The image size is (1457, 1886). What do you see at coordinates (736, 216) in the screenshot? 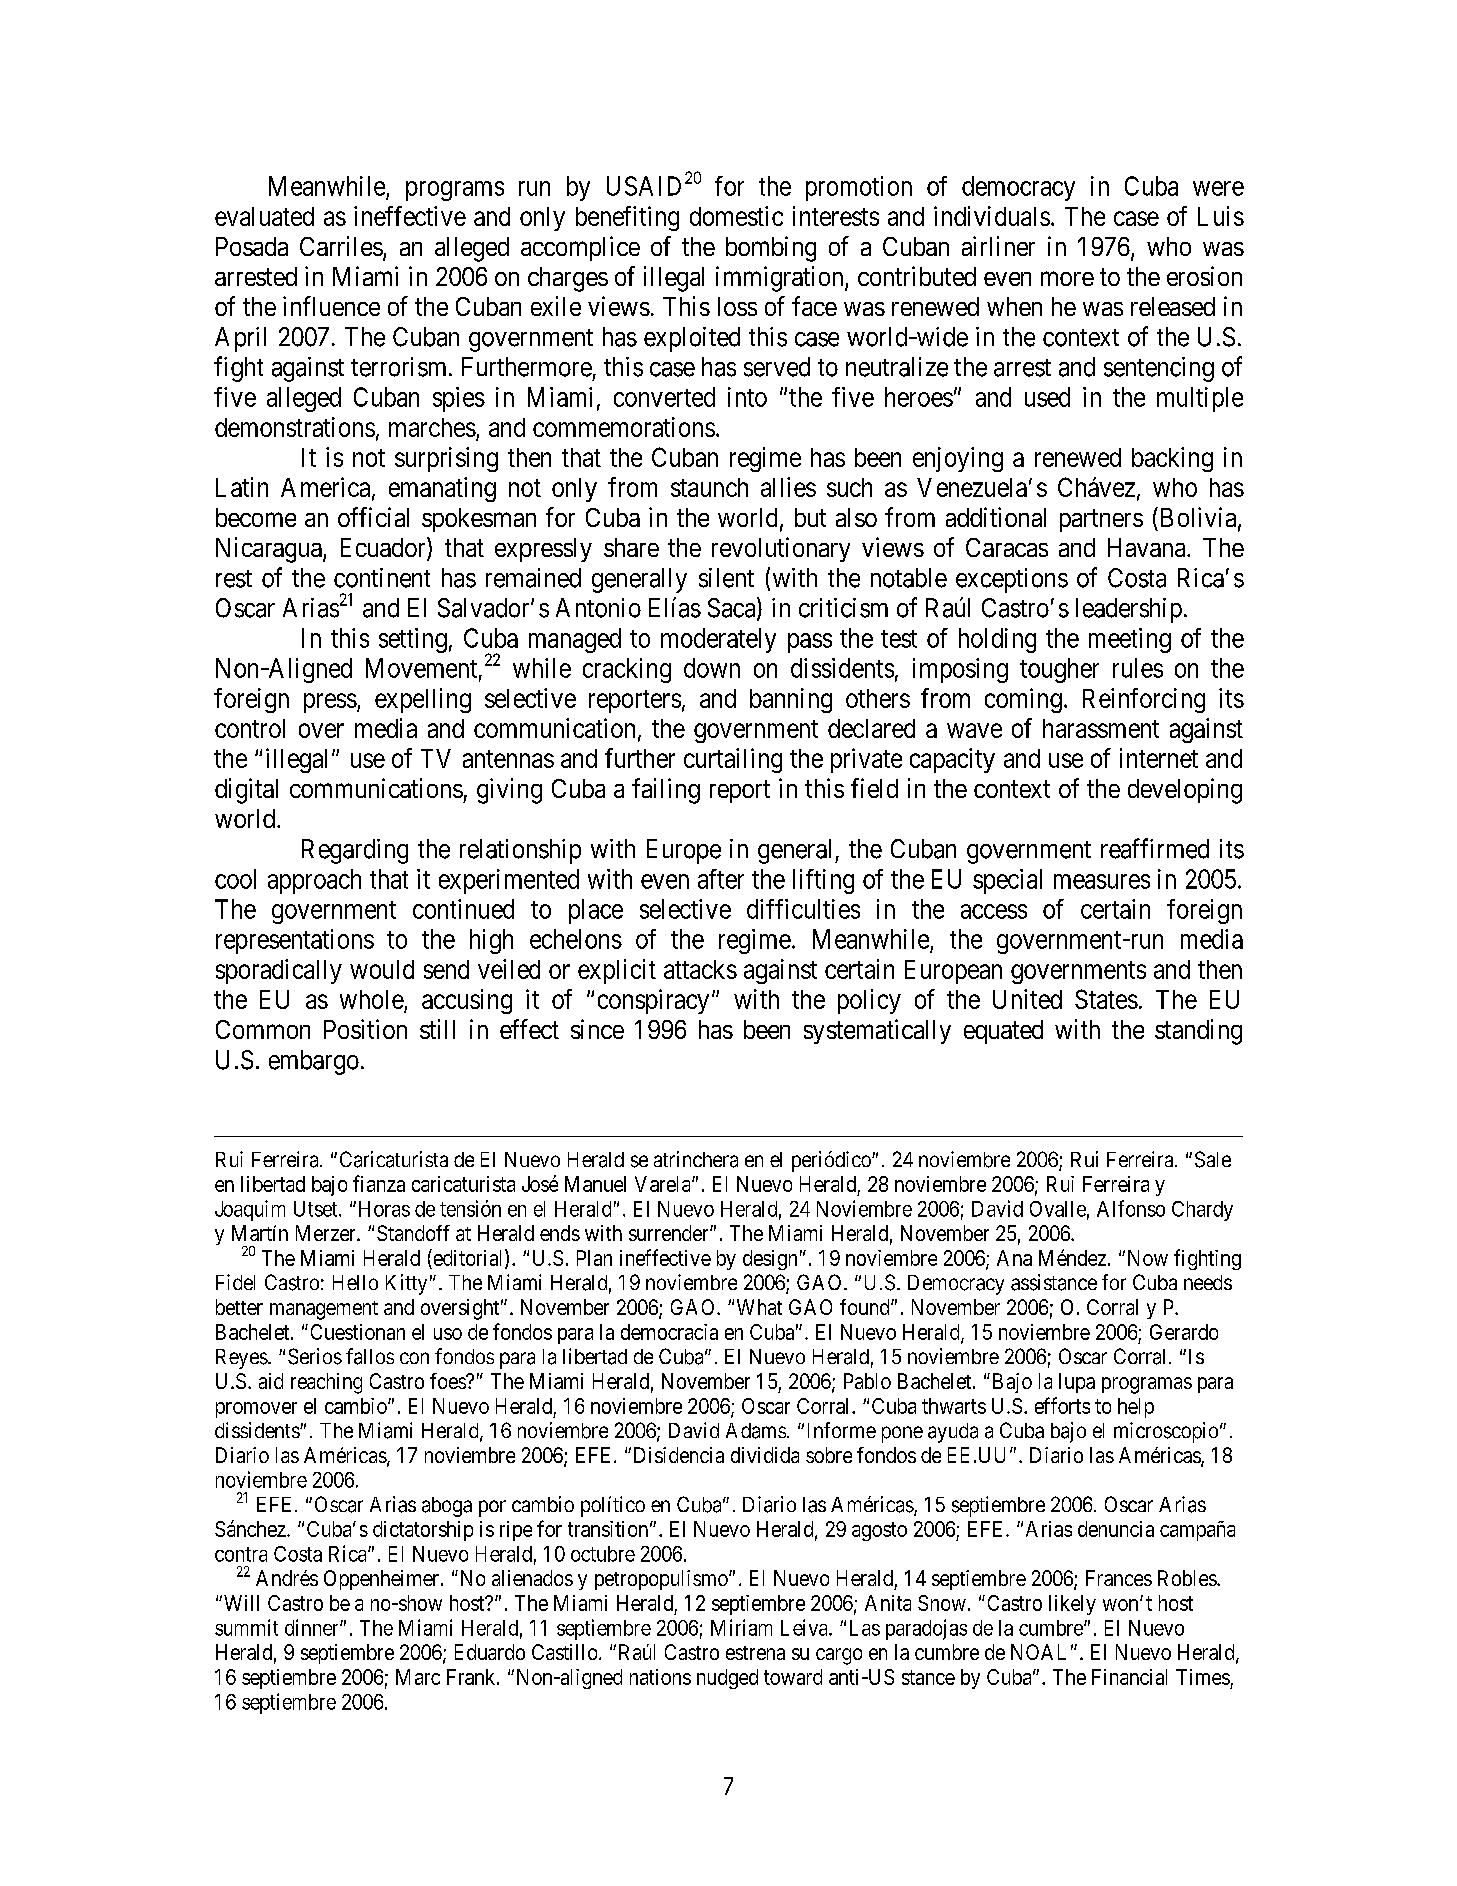
I see `domestic` at bounding box center [736, 216].
